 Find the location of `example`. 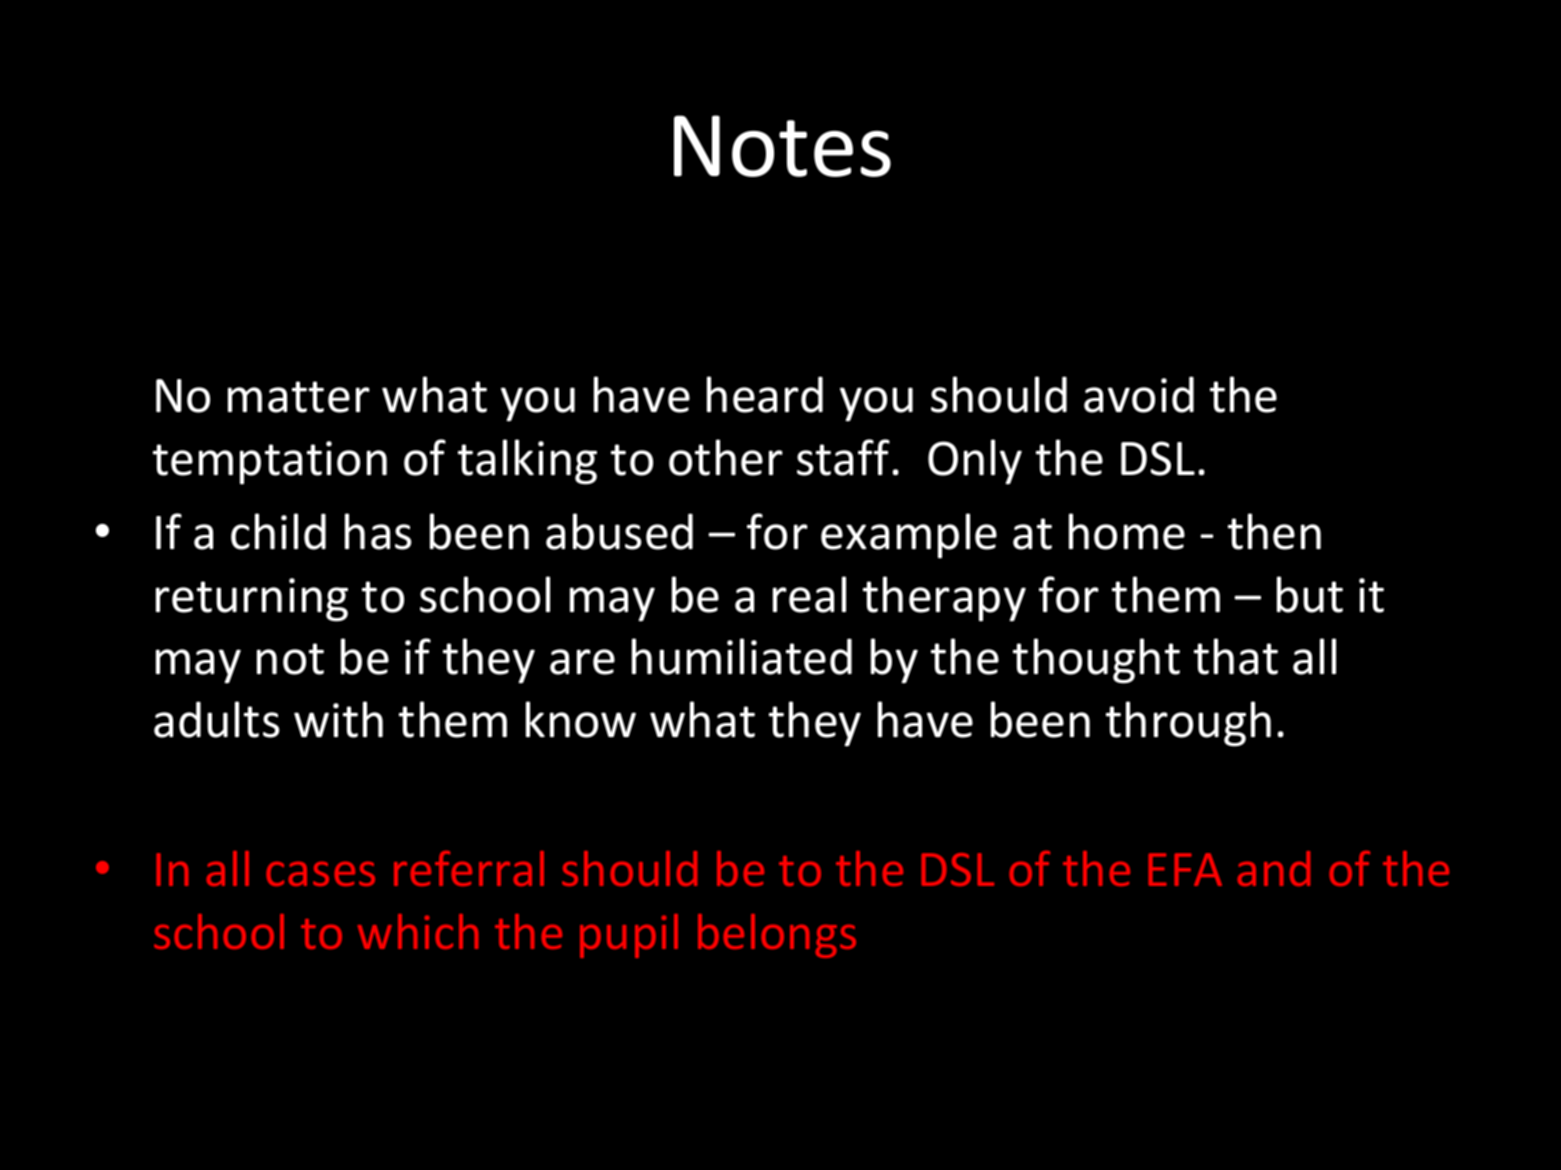

example is located at coordinates (909, 536).
